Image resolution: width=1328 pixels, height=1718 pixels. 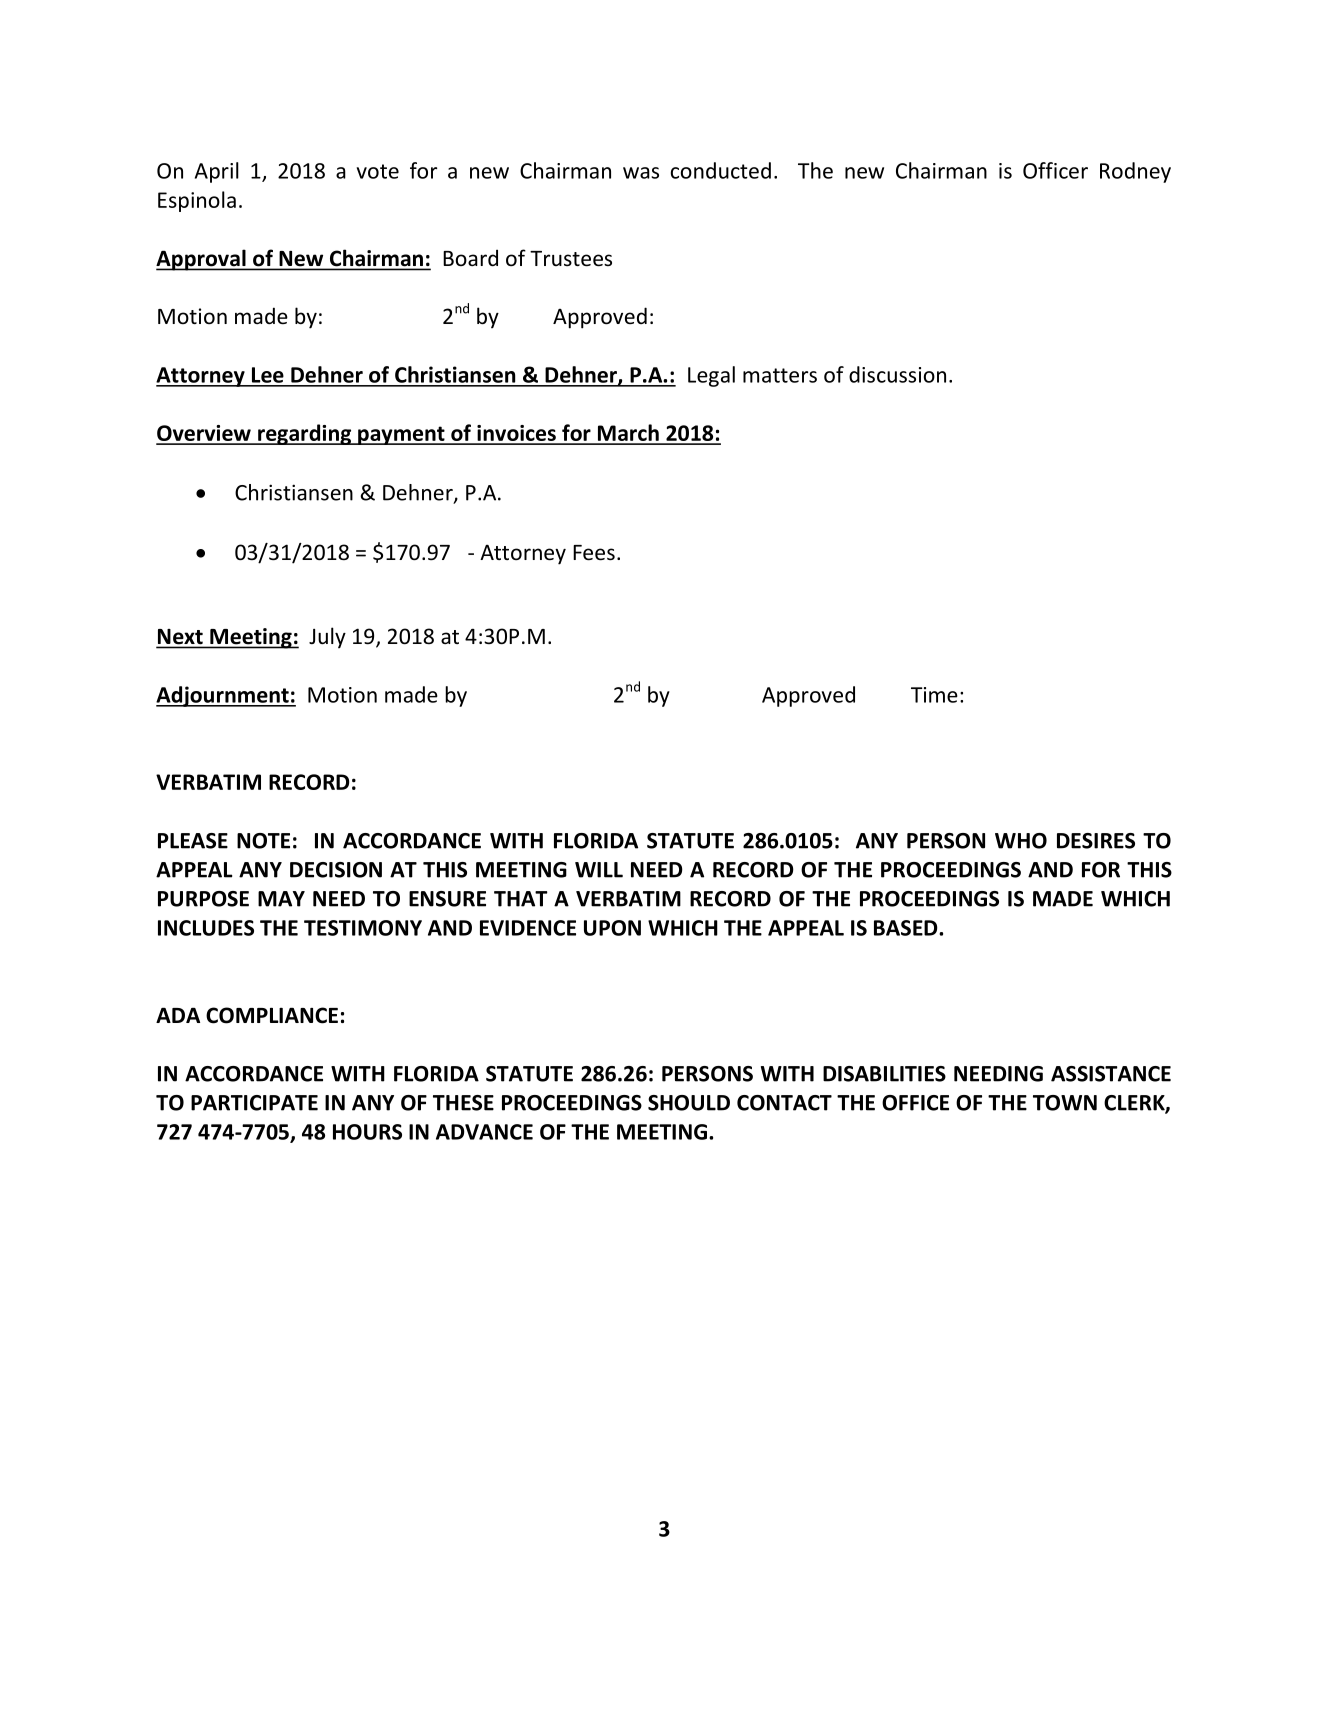 I want to click on Rodney, so click(x=1135, y=172).
